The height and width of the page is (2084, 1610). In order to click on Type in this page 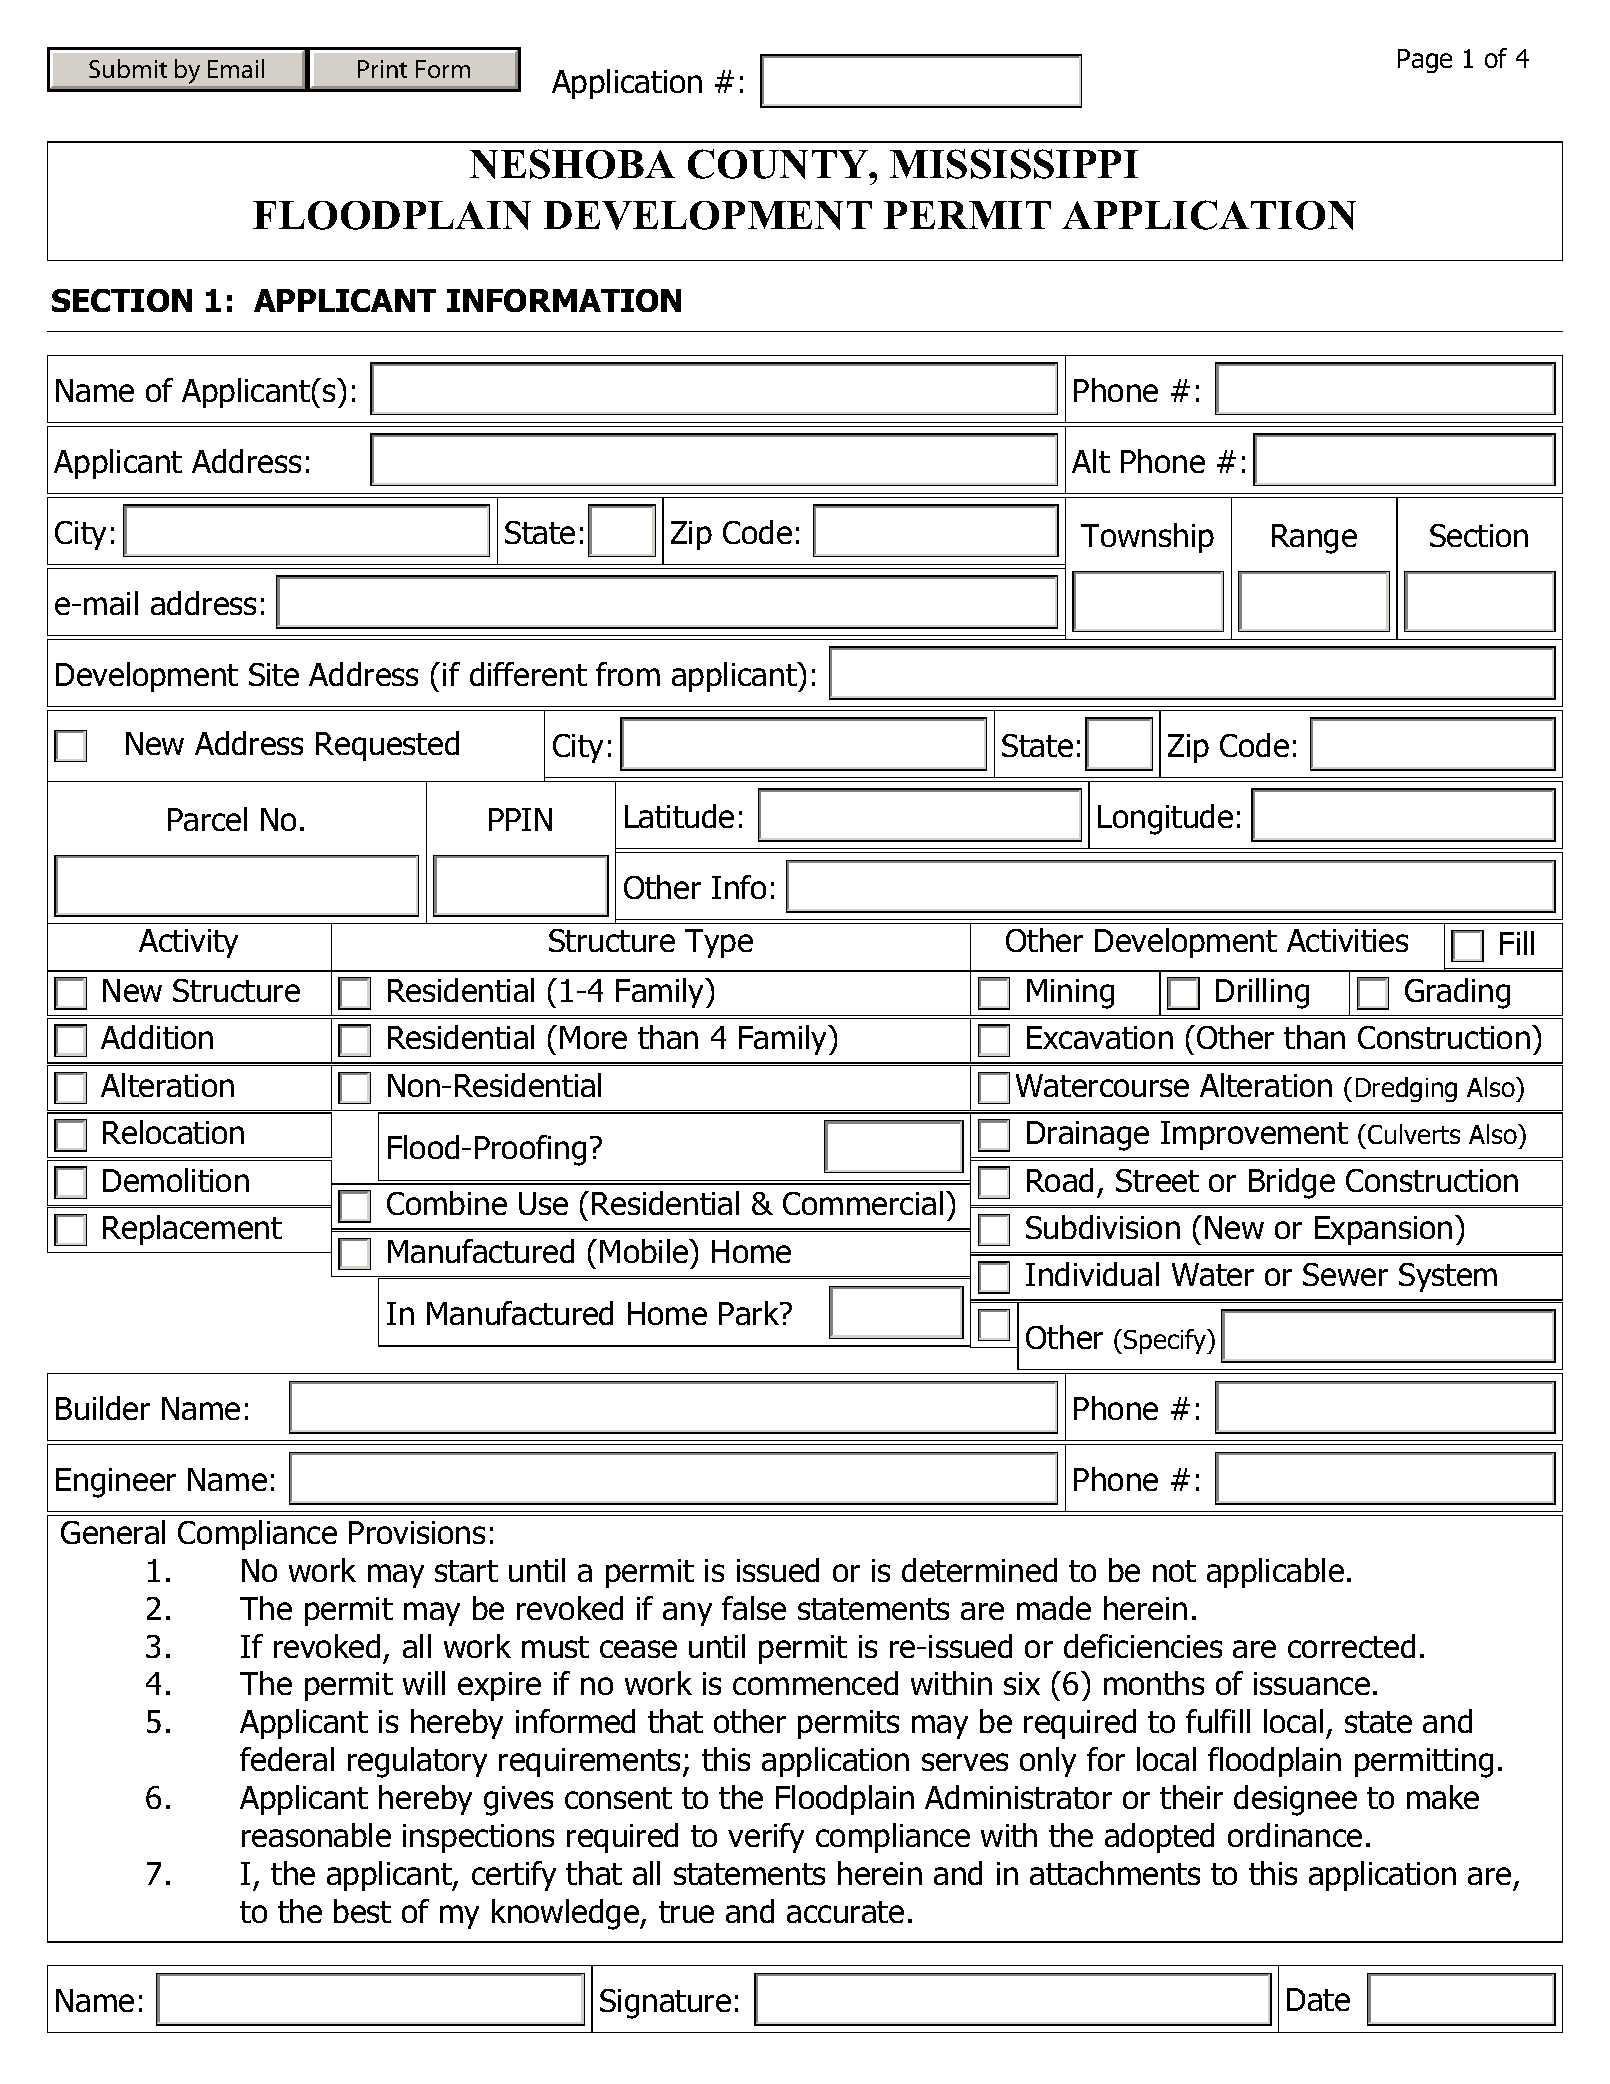, I will do `click(719, 943)`.
